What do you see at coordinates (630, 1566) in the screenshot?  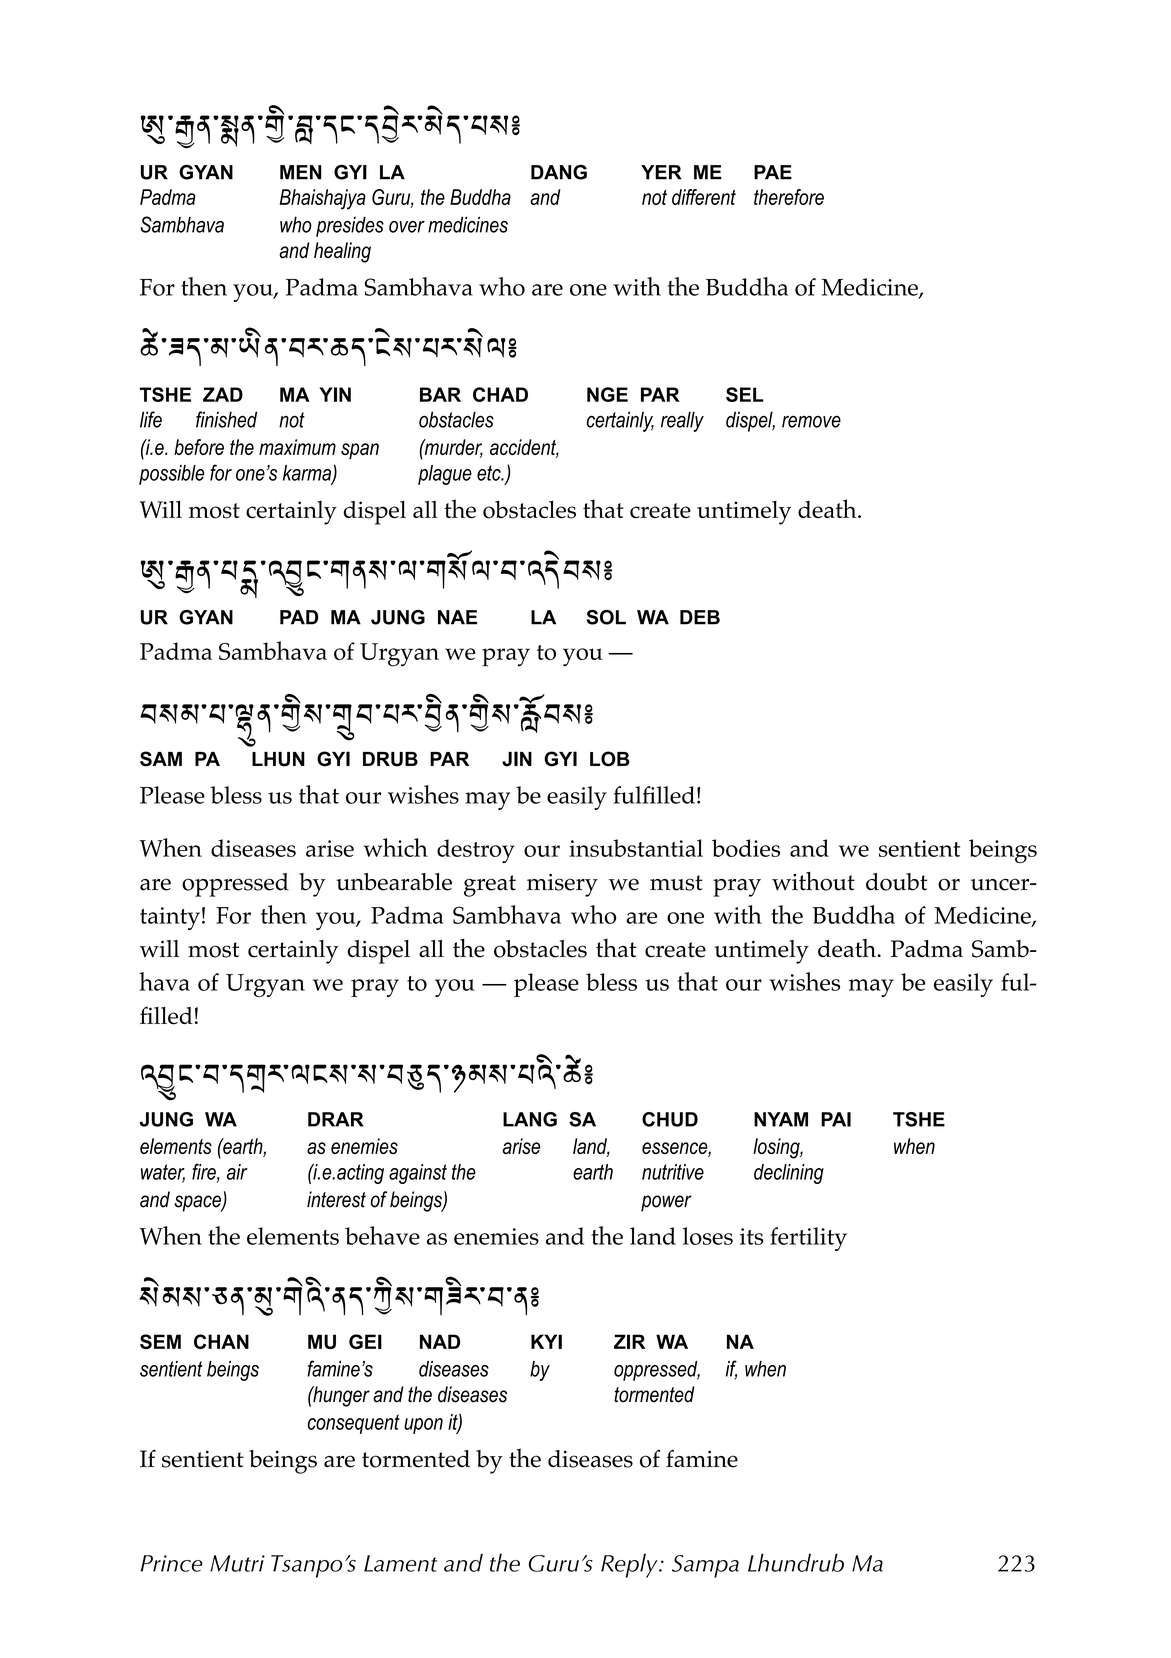 I see `Reply` at bounding box center [630, 1566].
